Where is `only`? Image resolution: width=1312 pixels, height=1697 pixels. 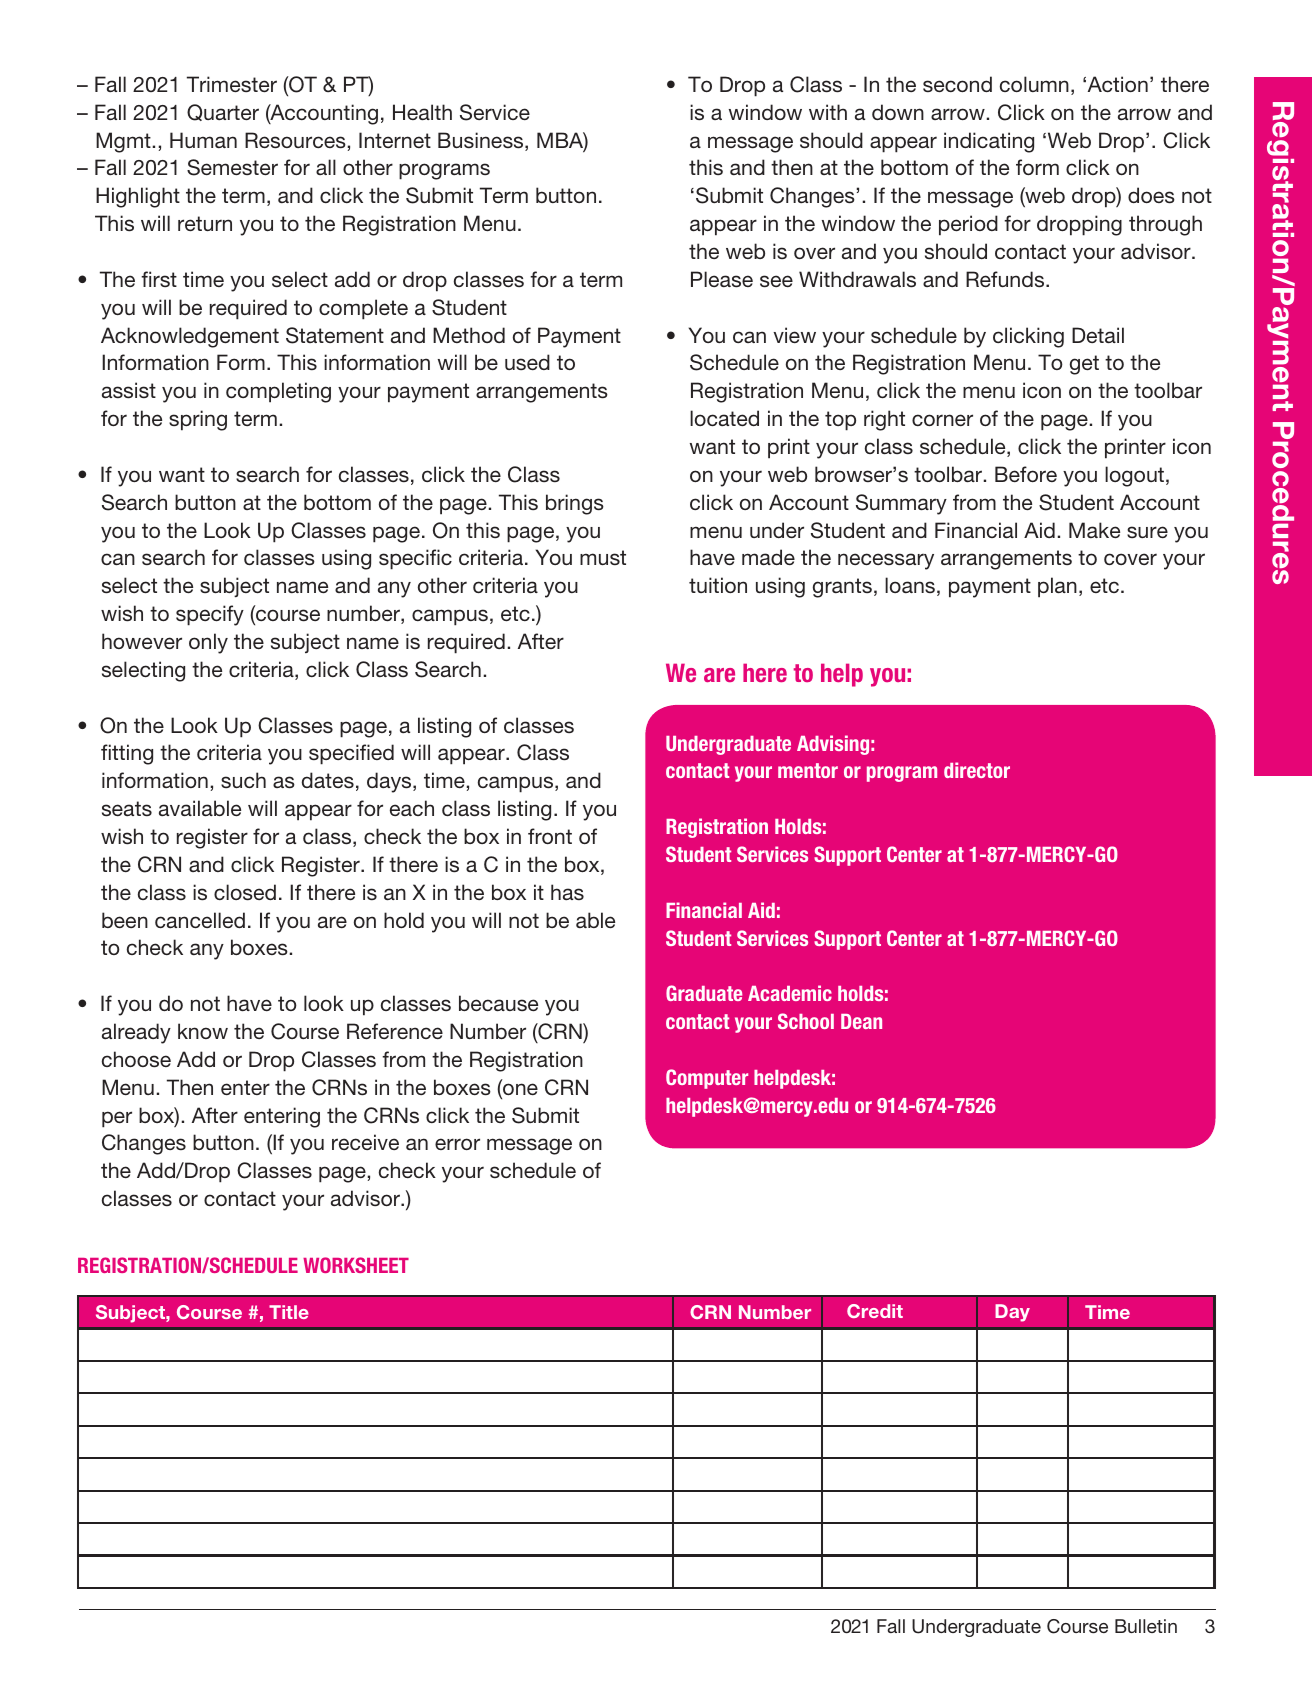
only is located at coordinates (208, 643).
